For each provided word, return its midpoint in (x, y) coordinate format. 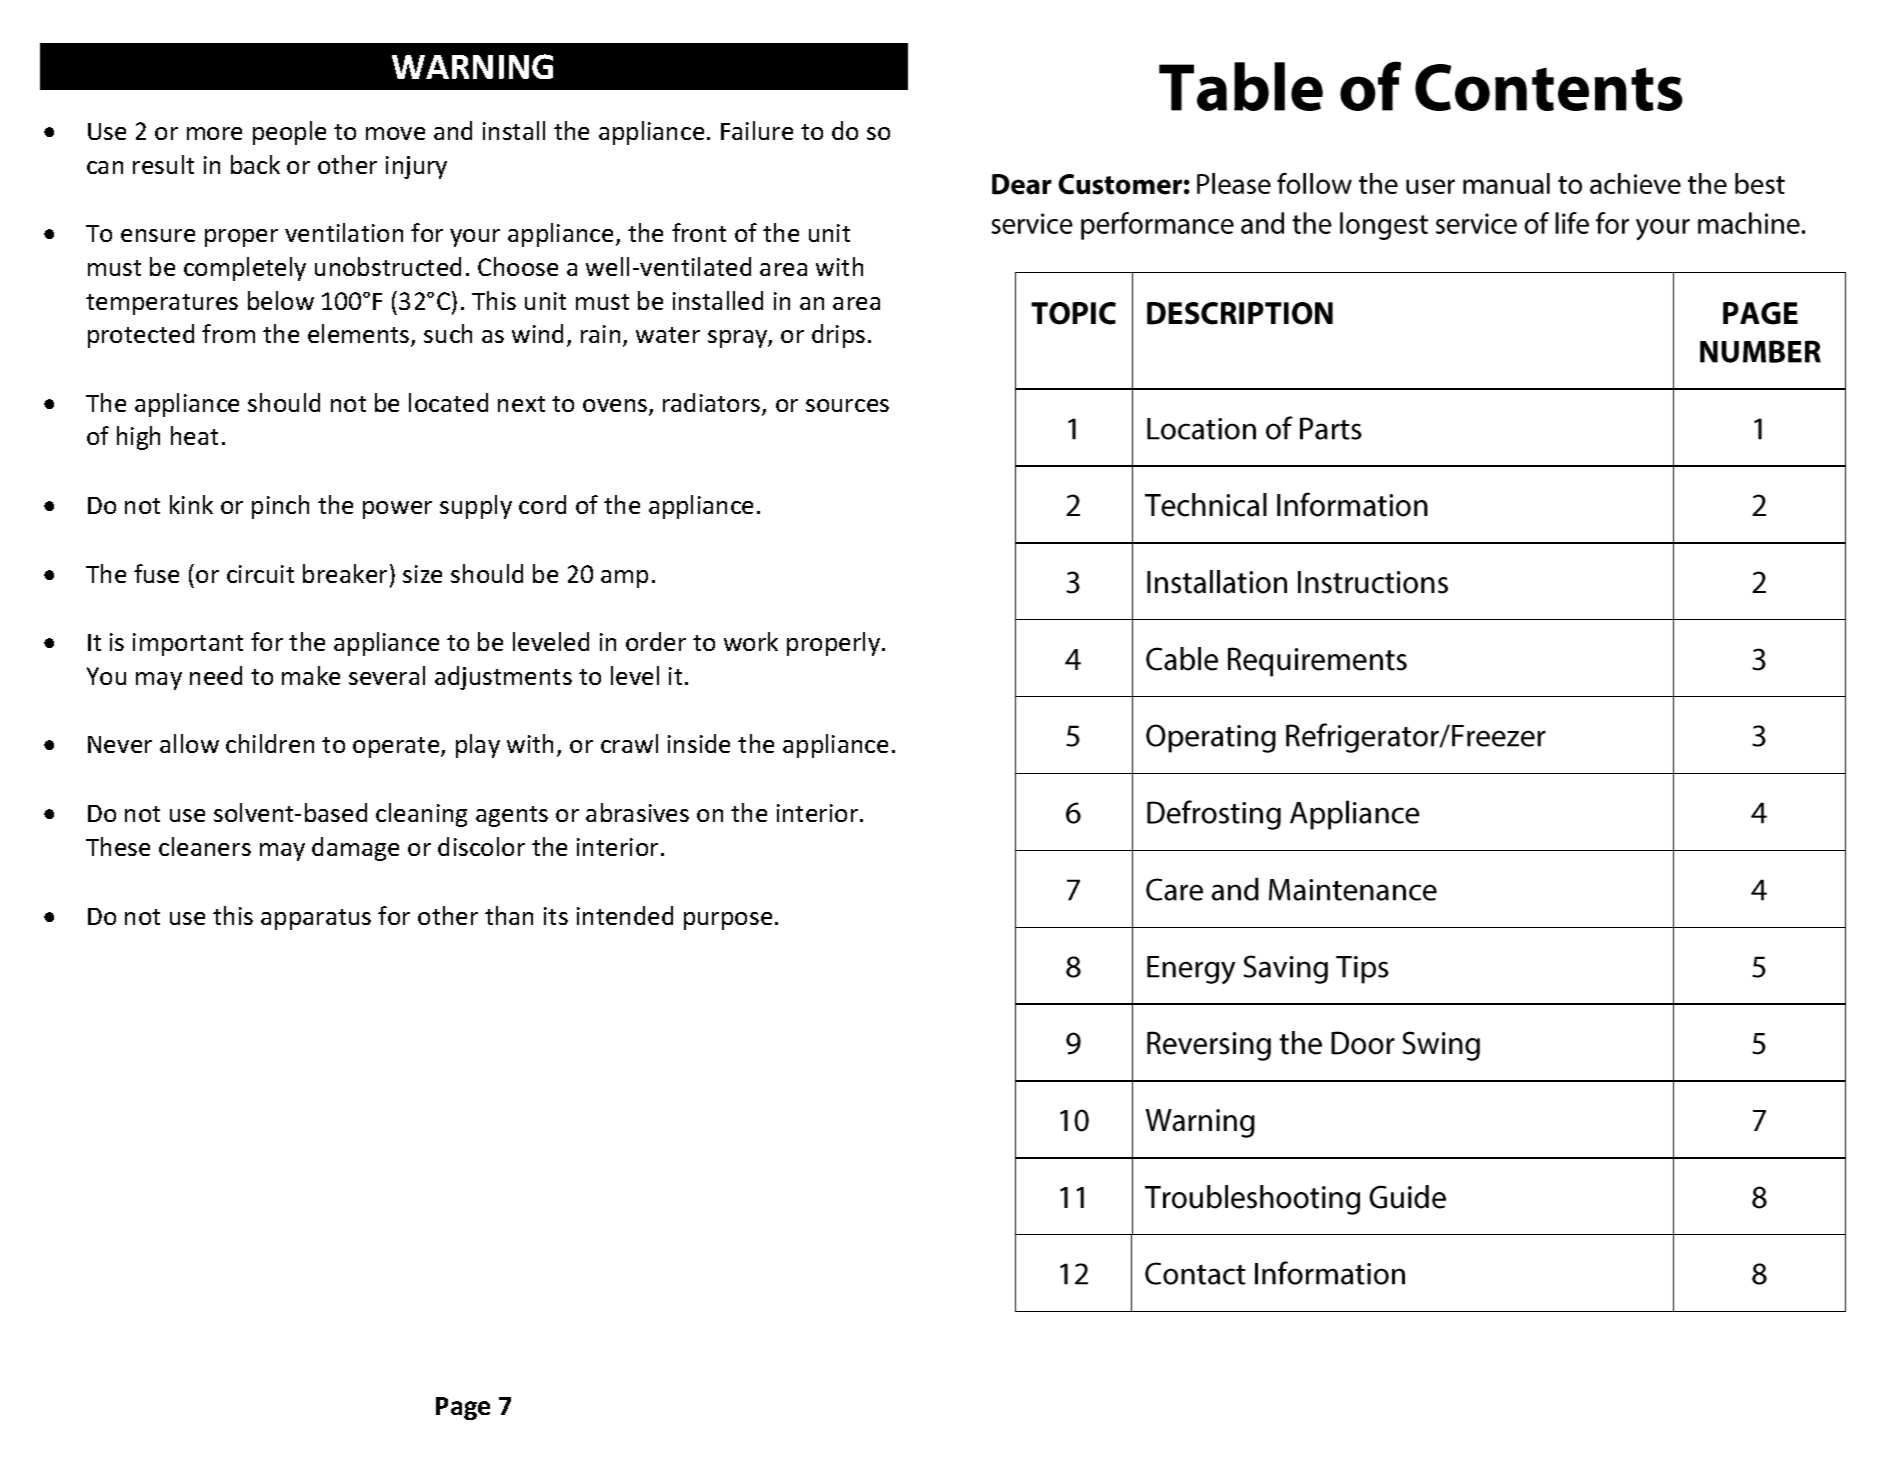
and (453, 130)
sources (847, 405)
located (448, 402)
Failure (757, 130)
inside (699, 743)
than (509, 915)
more (214, 133)
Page (463, 1408)
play (478, 746)
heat (194, 435)
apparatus (316, 919)
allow (189, 743)
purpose (728, 921)
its (556, 916)
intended (625, 915)
